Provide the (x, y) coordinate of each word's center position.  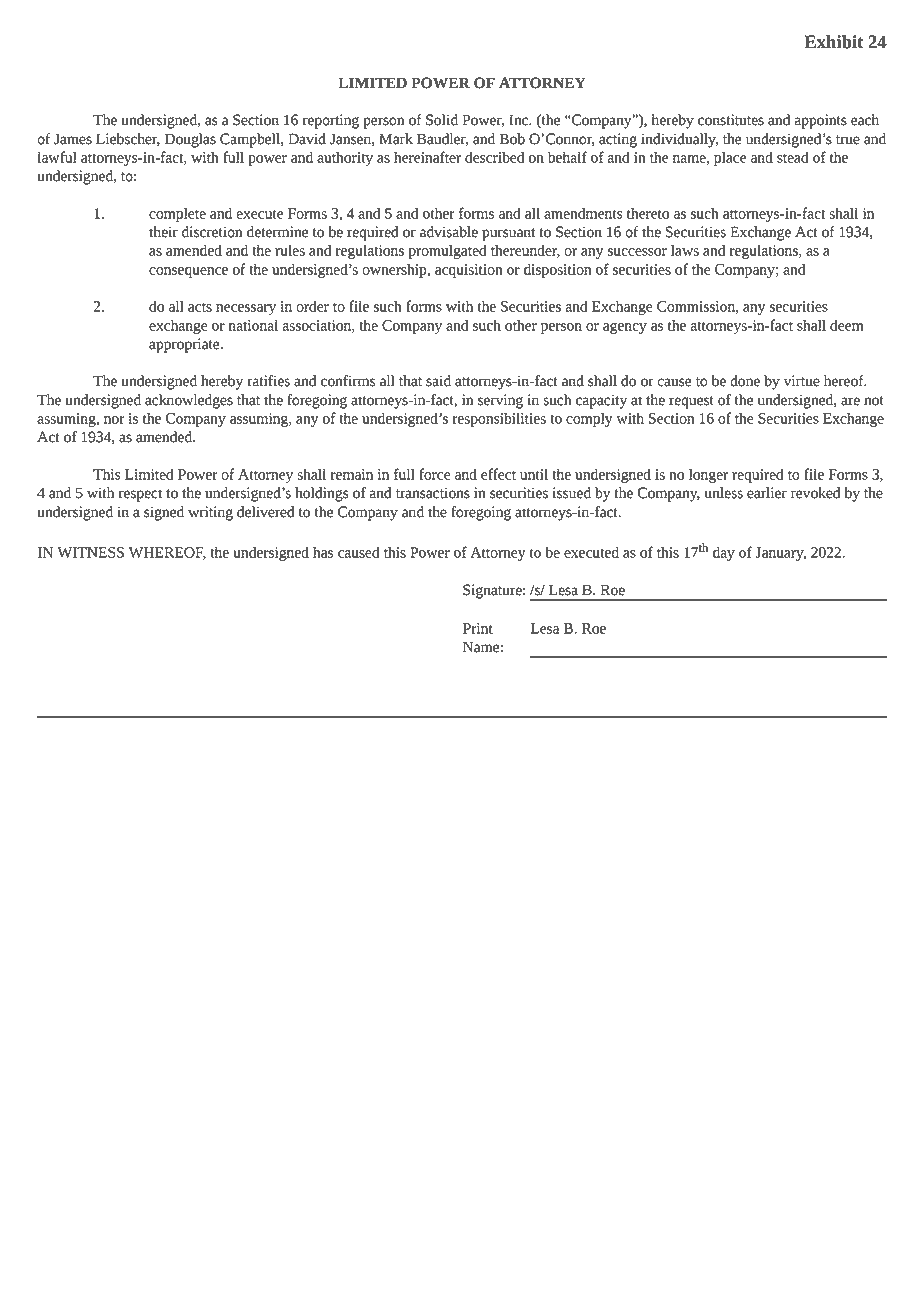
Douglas (190, 140)
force (435, 474)
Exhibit (834, 42)
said (438, 381)
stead (793, 157)
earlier (767, 493)
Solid (442, 120)
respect (140, 495)
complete (177, 214)
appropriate (185, 345)
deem (847, 325)
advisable (449, 232)
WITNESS (90, 552)
